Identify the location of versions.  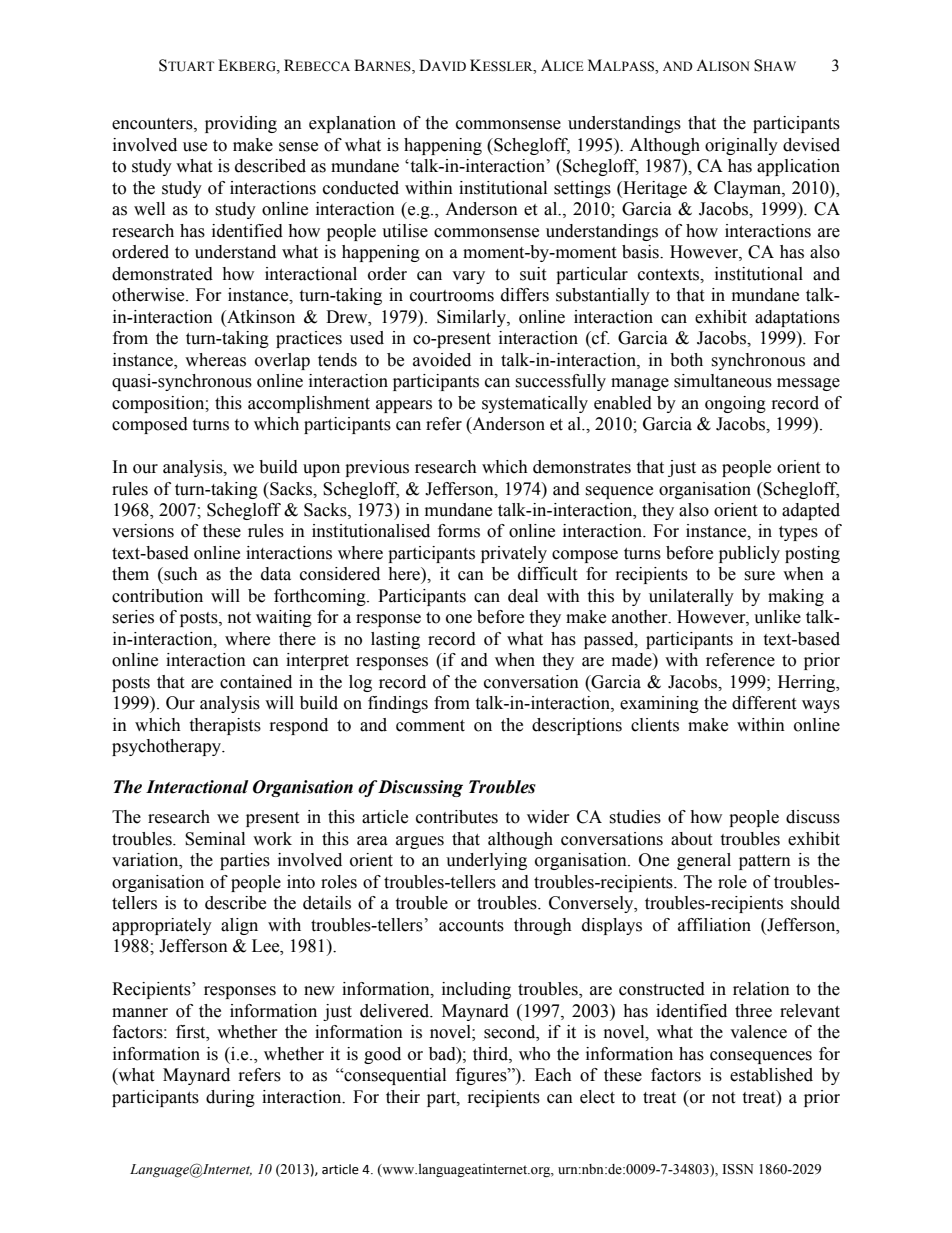
(143, 531).
